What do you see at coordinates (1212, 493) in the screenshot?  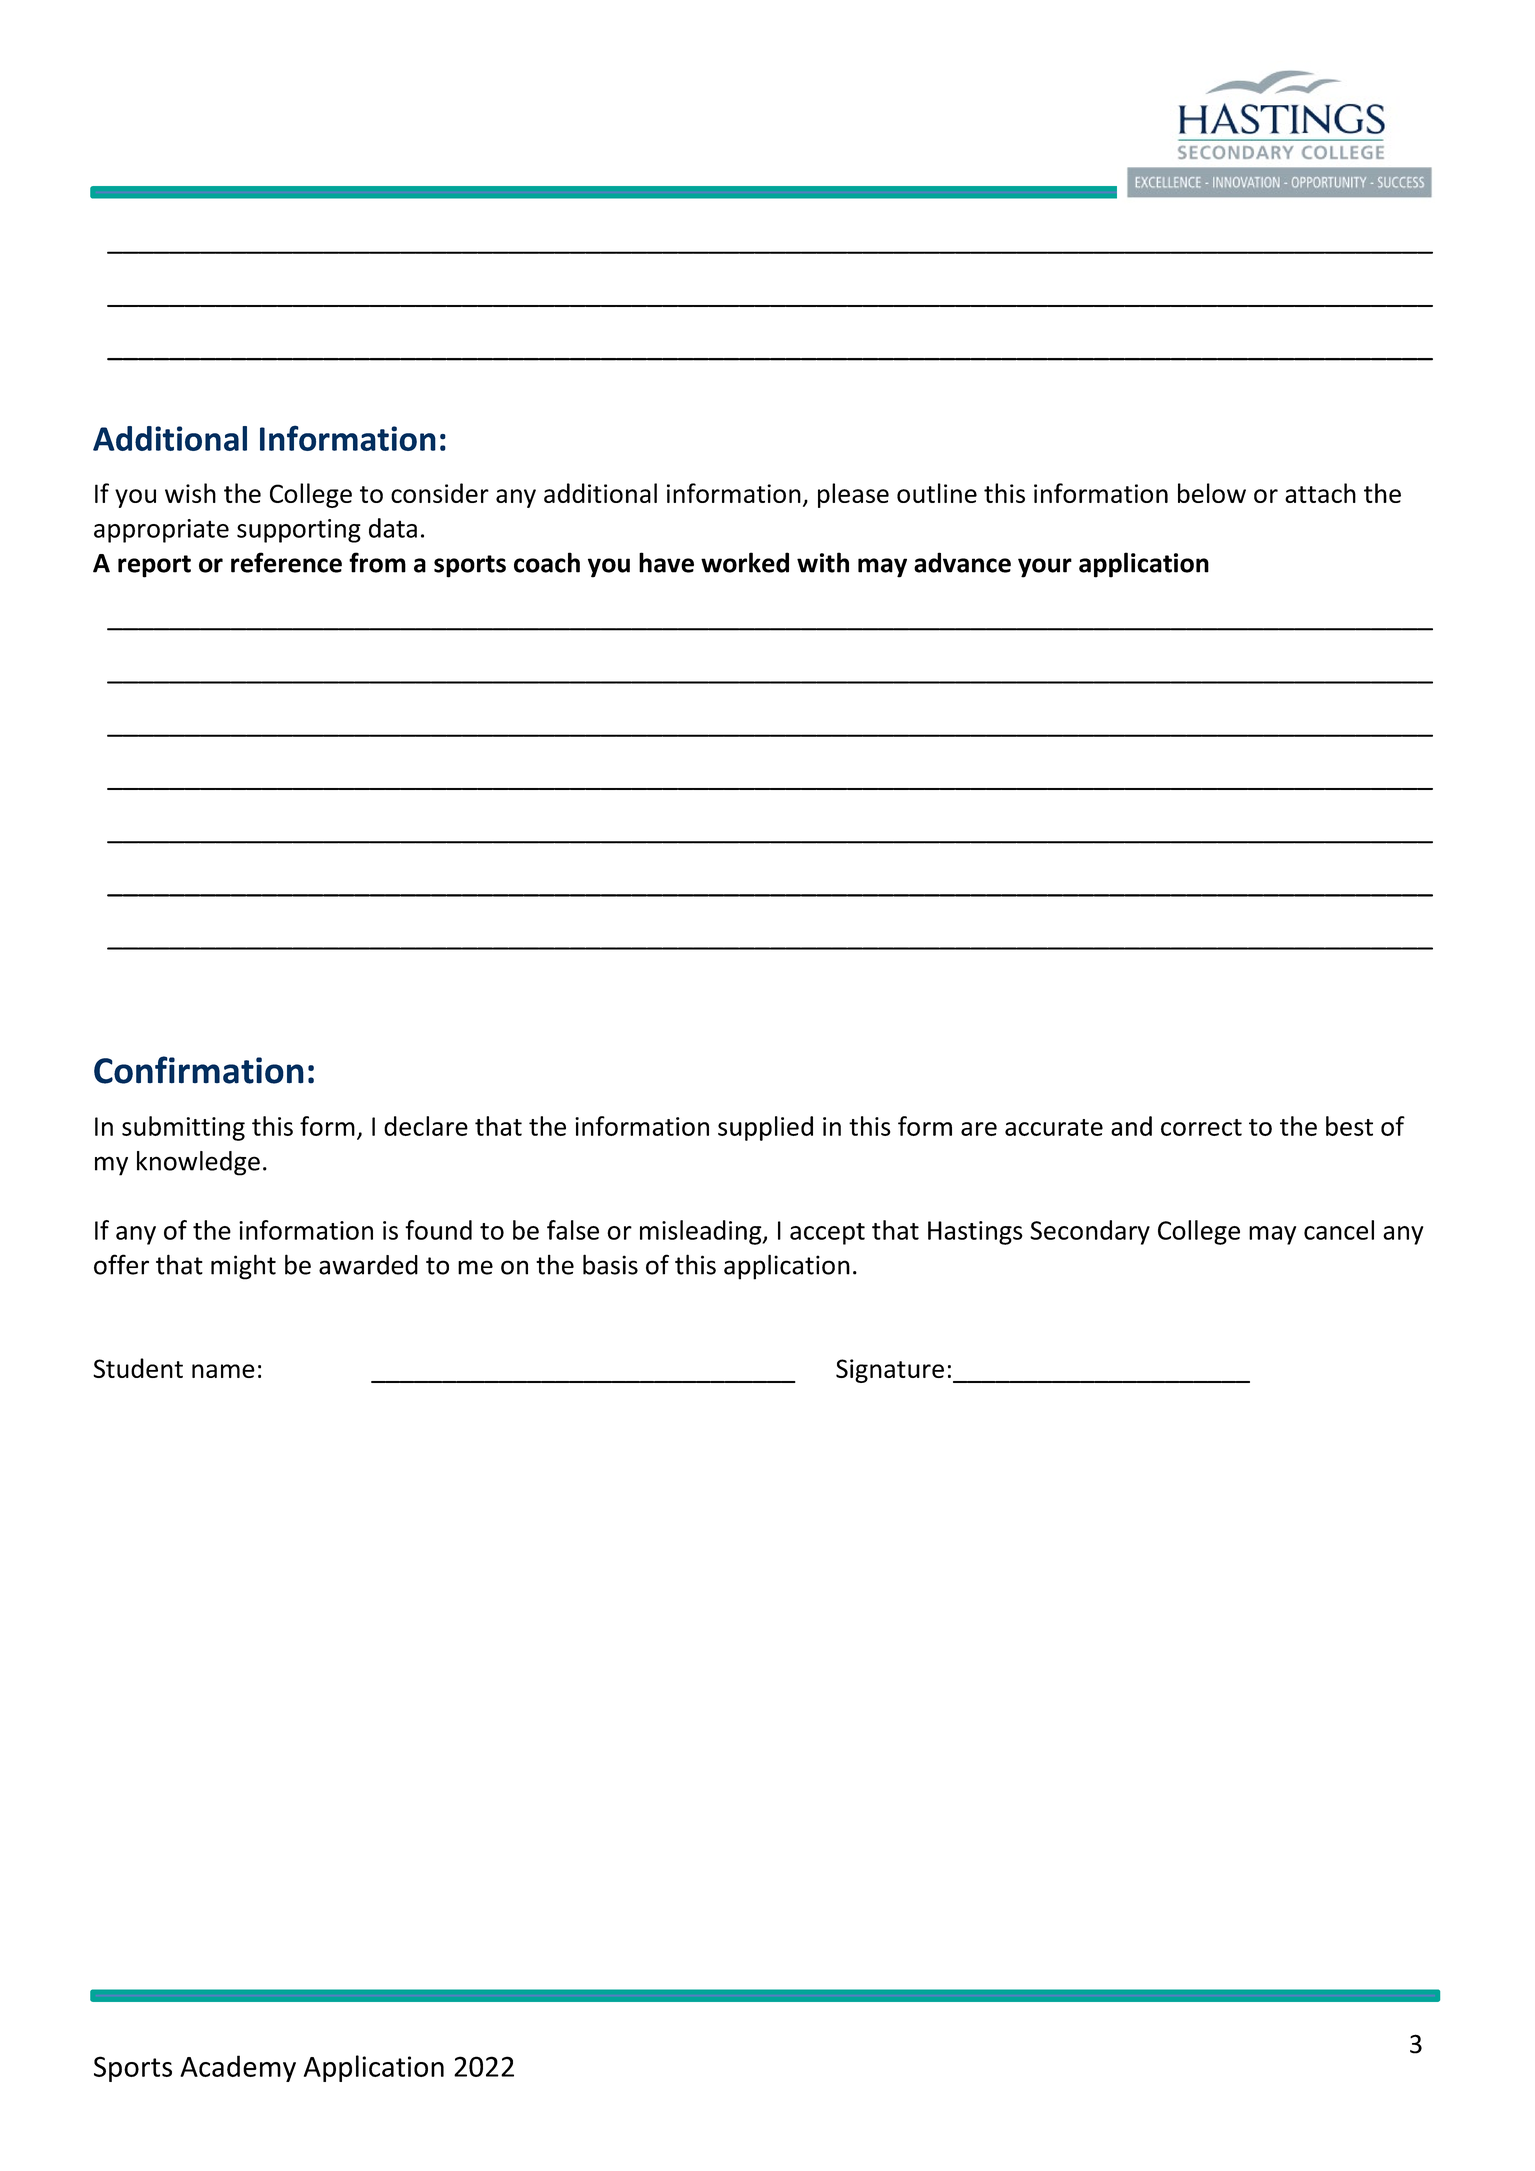 I see `below` at bounding box center [1212, 493].
